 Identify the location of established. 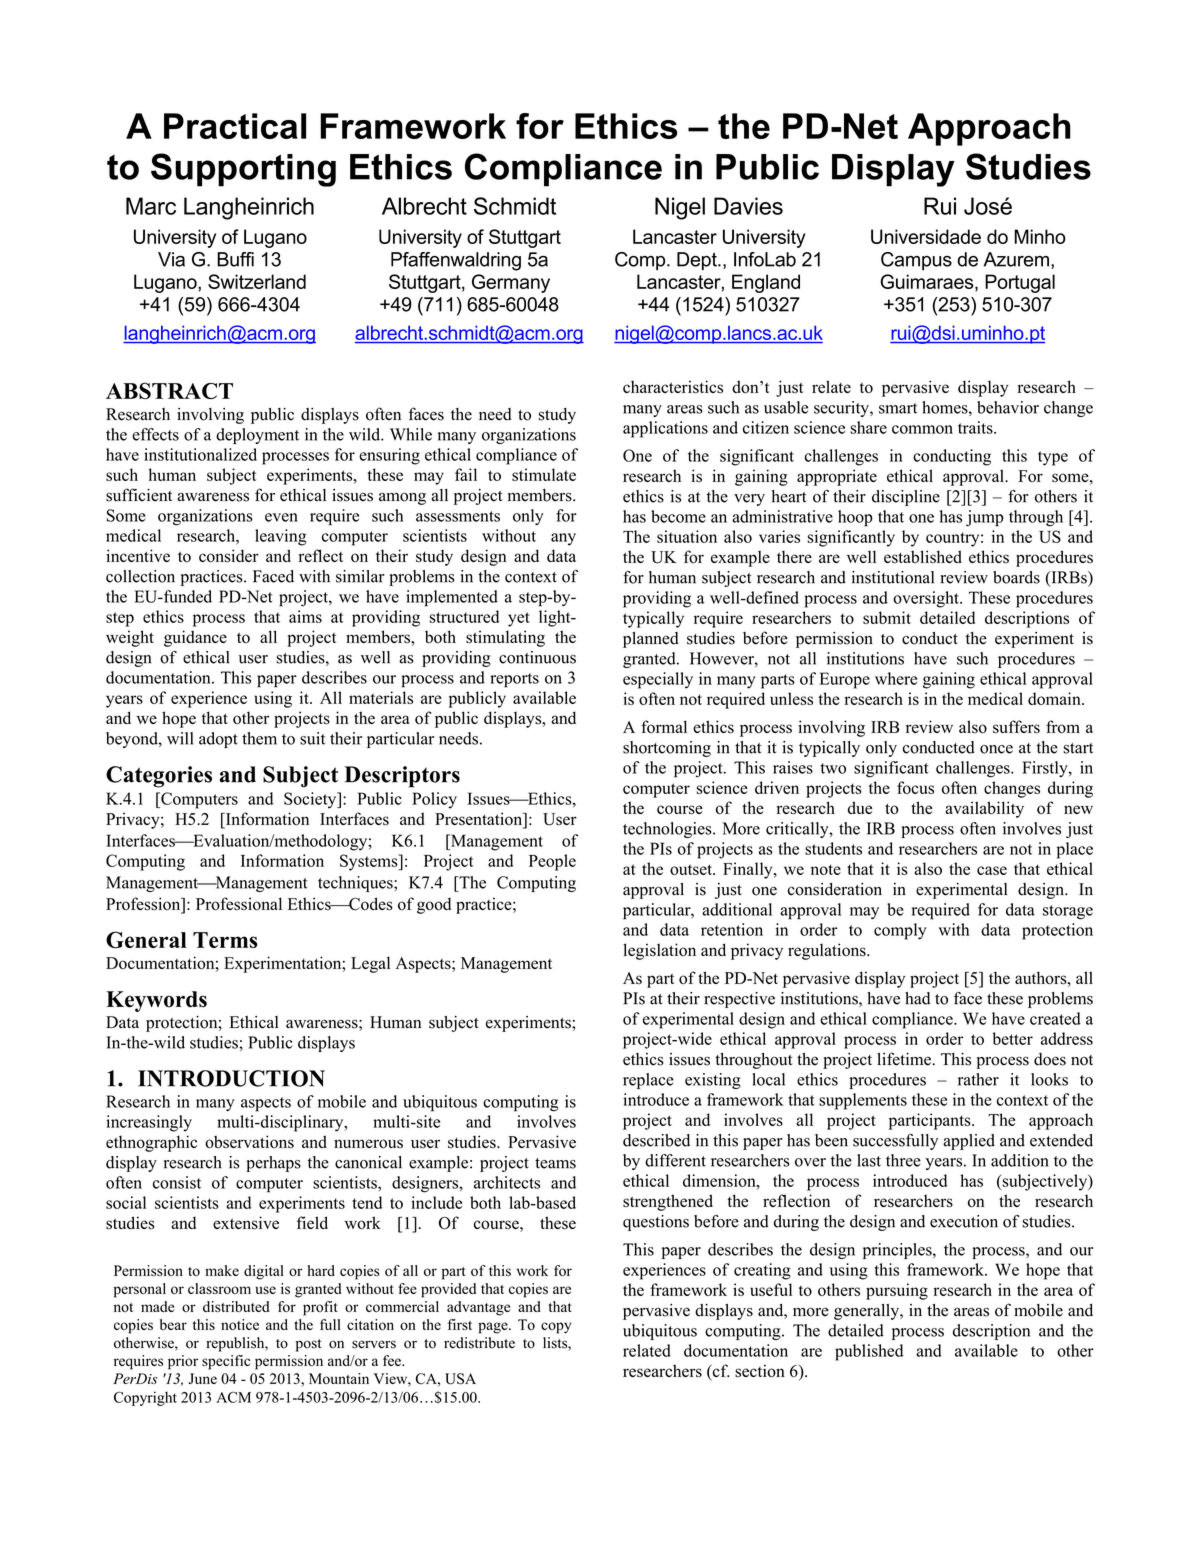
(923, 557).
